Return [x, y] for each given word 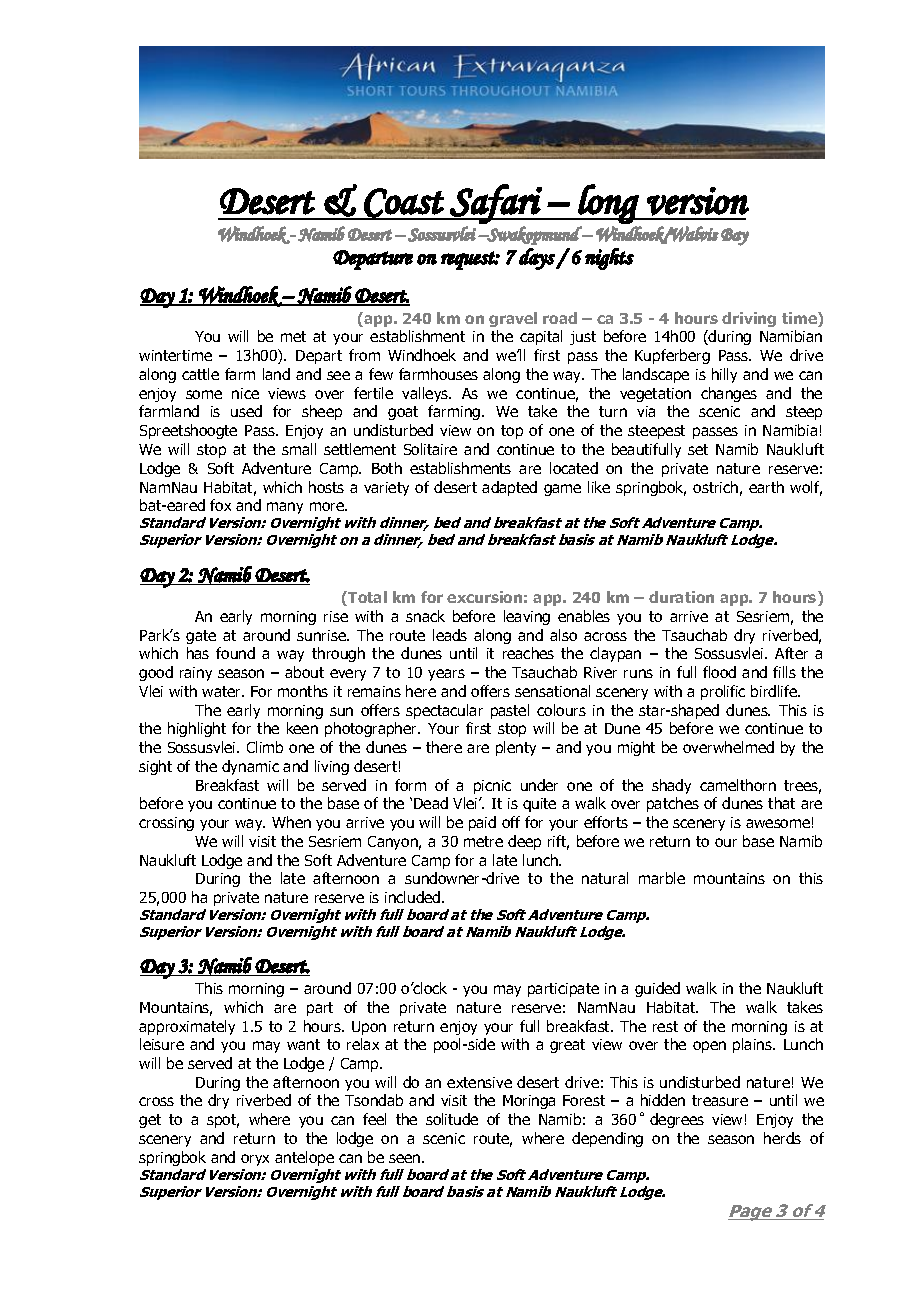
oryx [255, 1160]
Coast [404, 203]
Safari [495, 204]
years [446, 675]
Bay [735, 237]
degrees [677, 1120]
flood [719, 672]
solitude [452, 1119]
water [223, 691]
